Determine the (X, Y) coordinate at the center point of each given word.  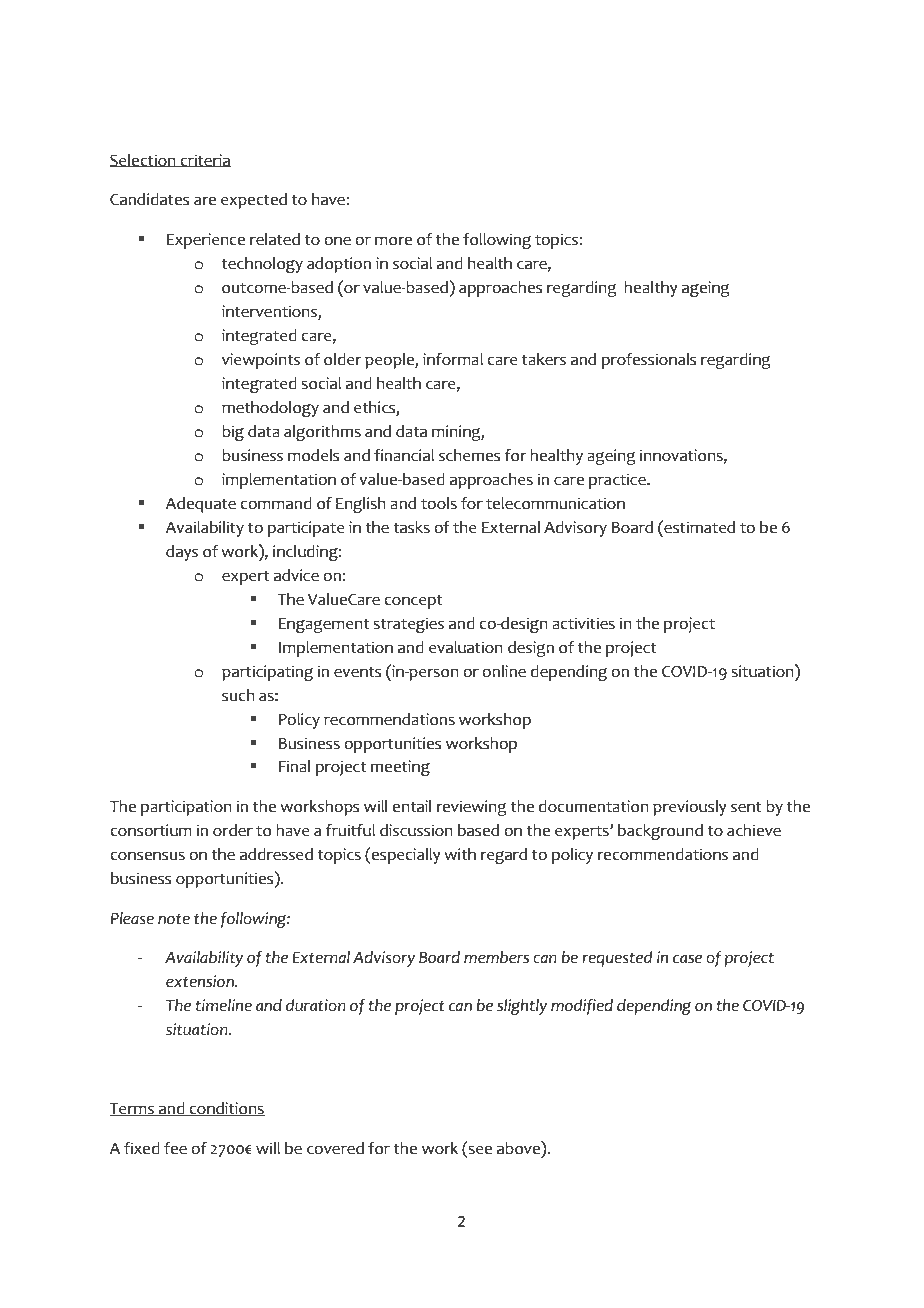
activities (583, 623)
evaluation (466, 647)
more (393, 241)
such (238, 695)
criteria (204, 160)
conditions (226, 1109)
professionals (649, 361)
